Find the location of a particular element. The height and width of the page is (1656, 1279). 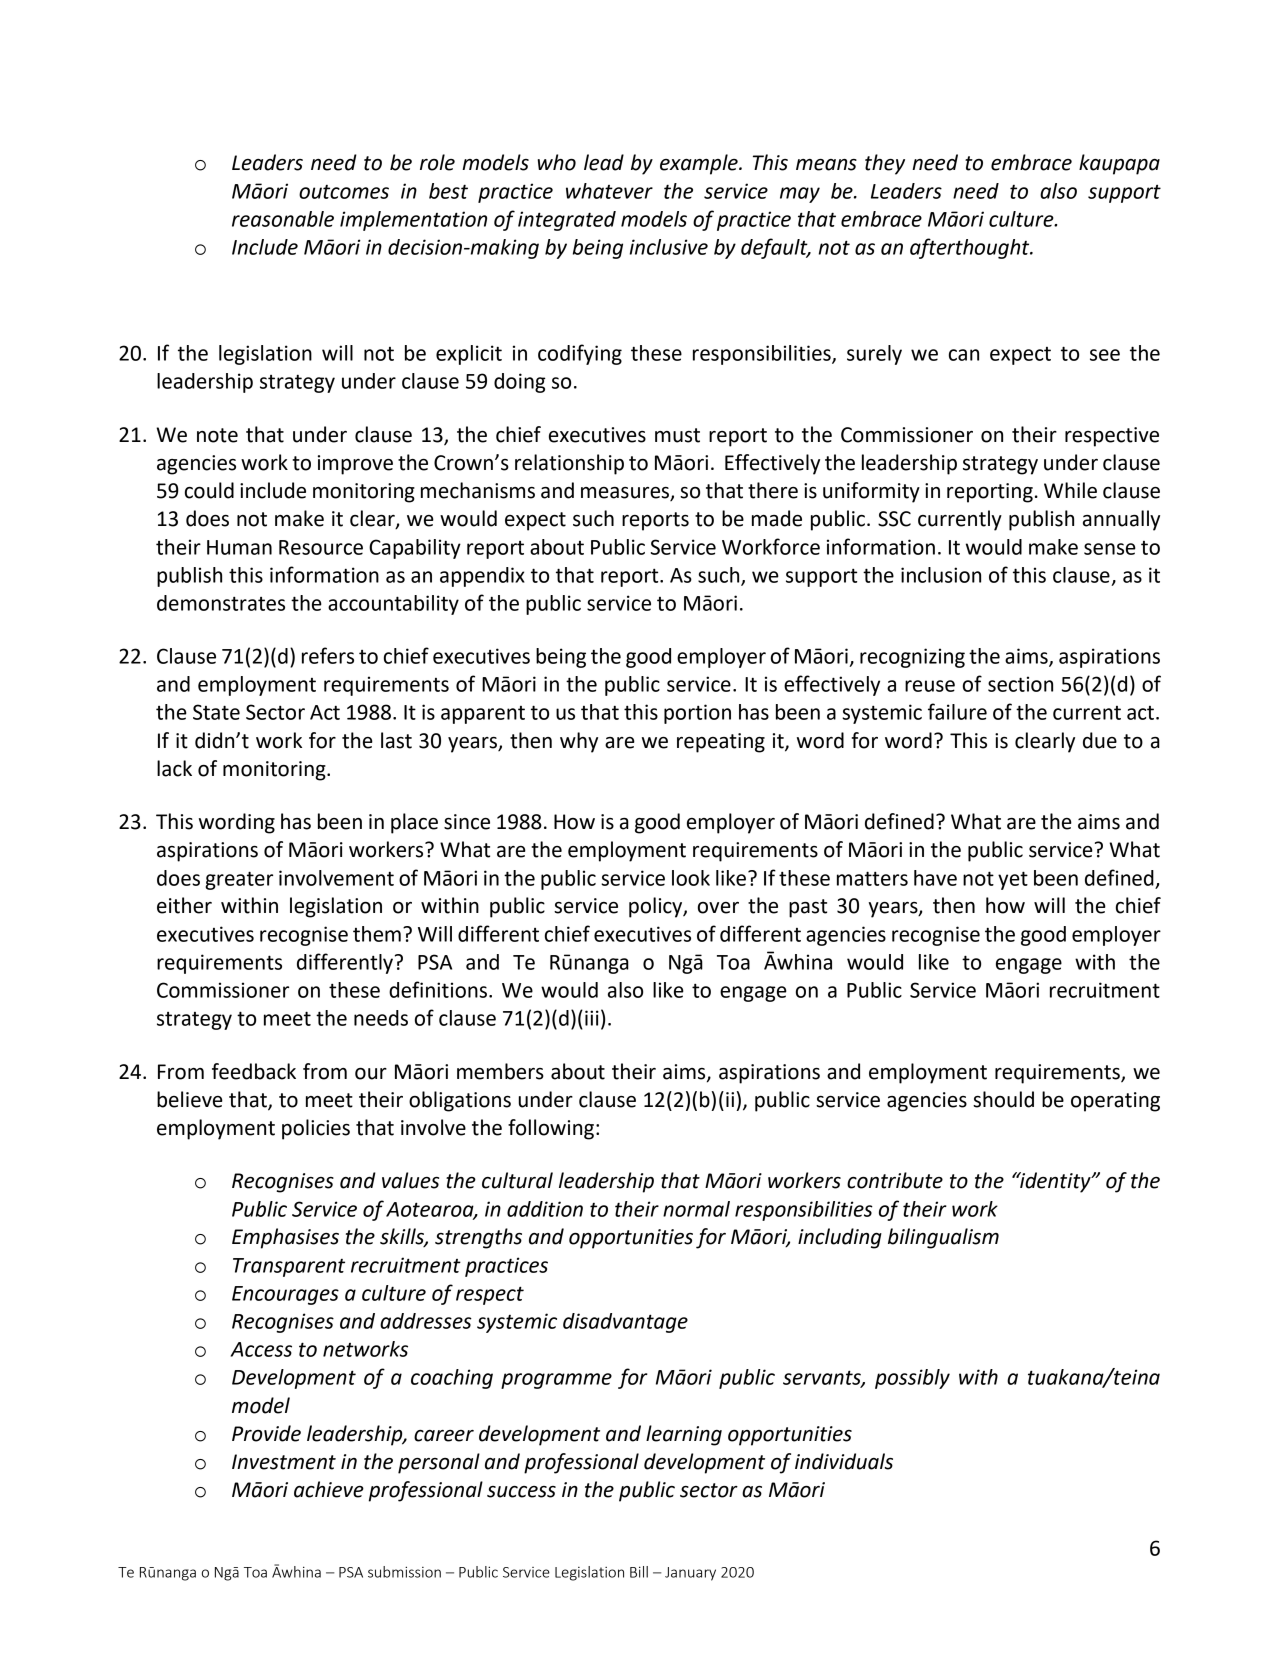

refers is located at coordinates (328, 655).
